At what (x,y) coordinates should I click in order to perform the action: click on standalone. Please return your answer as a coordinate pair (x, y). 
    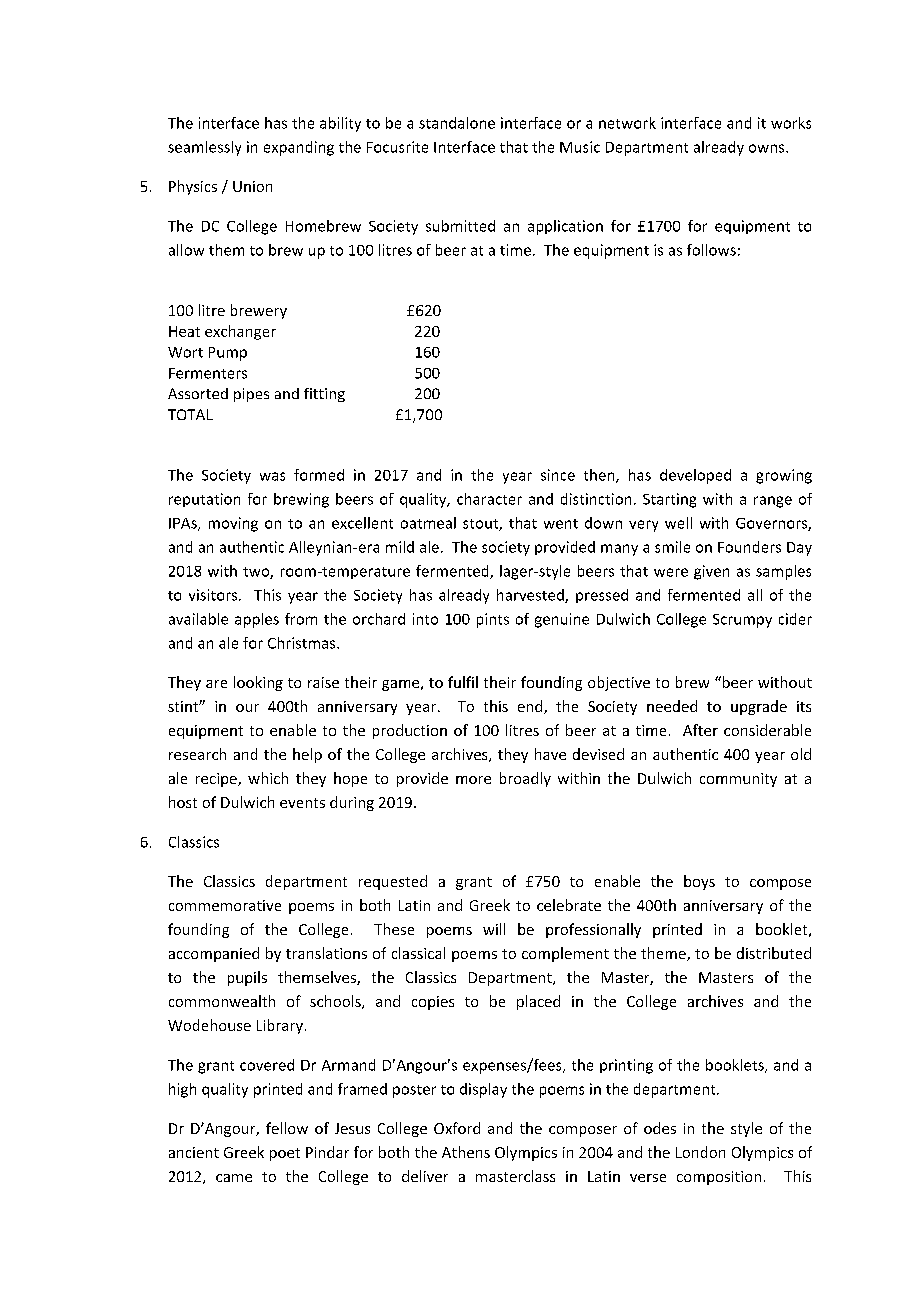
    Looking at the image, I should click on (457, 123).
